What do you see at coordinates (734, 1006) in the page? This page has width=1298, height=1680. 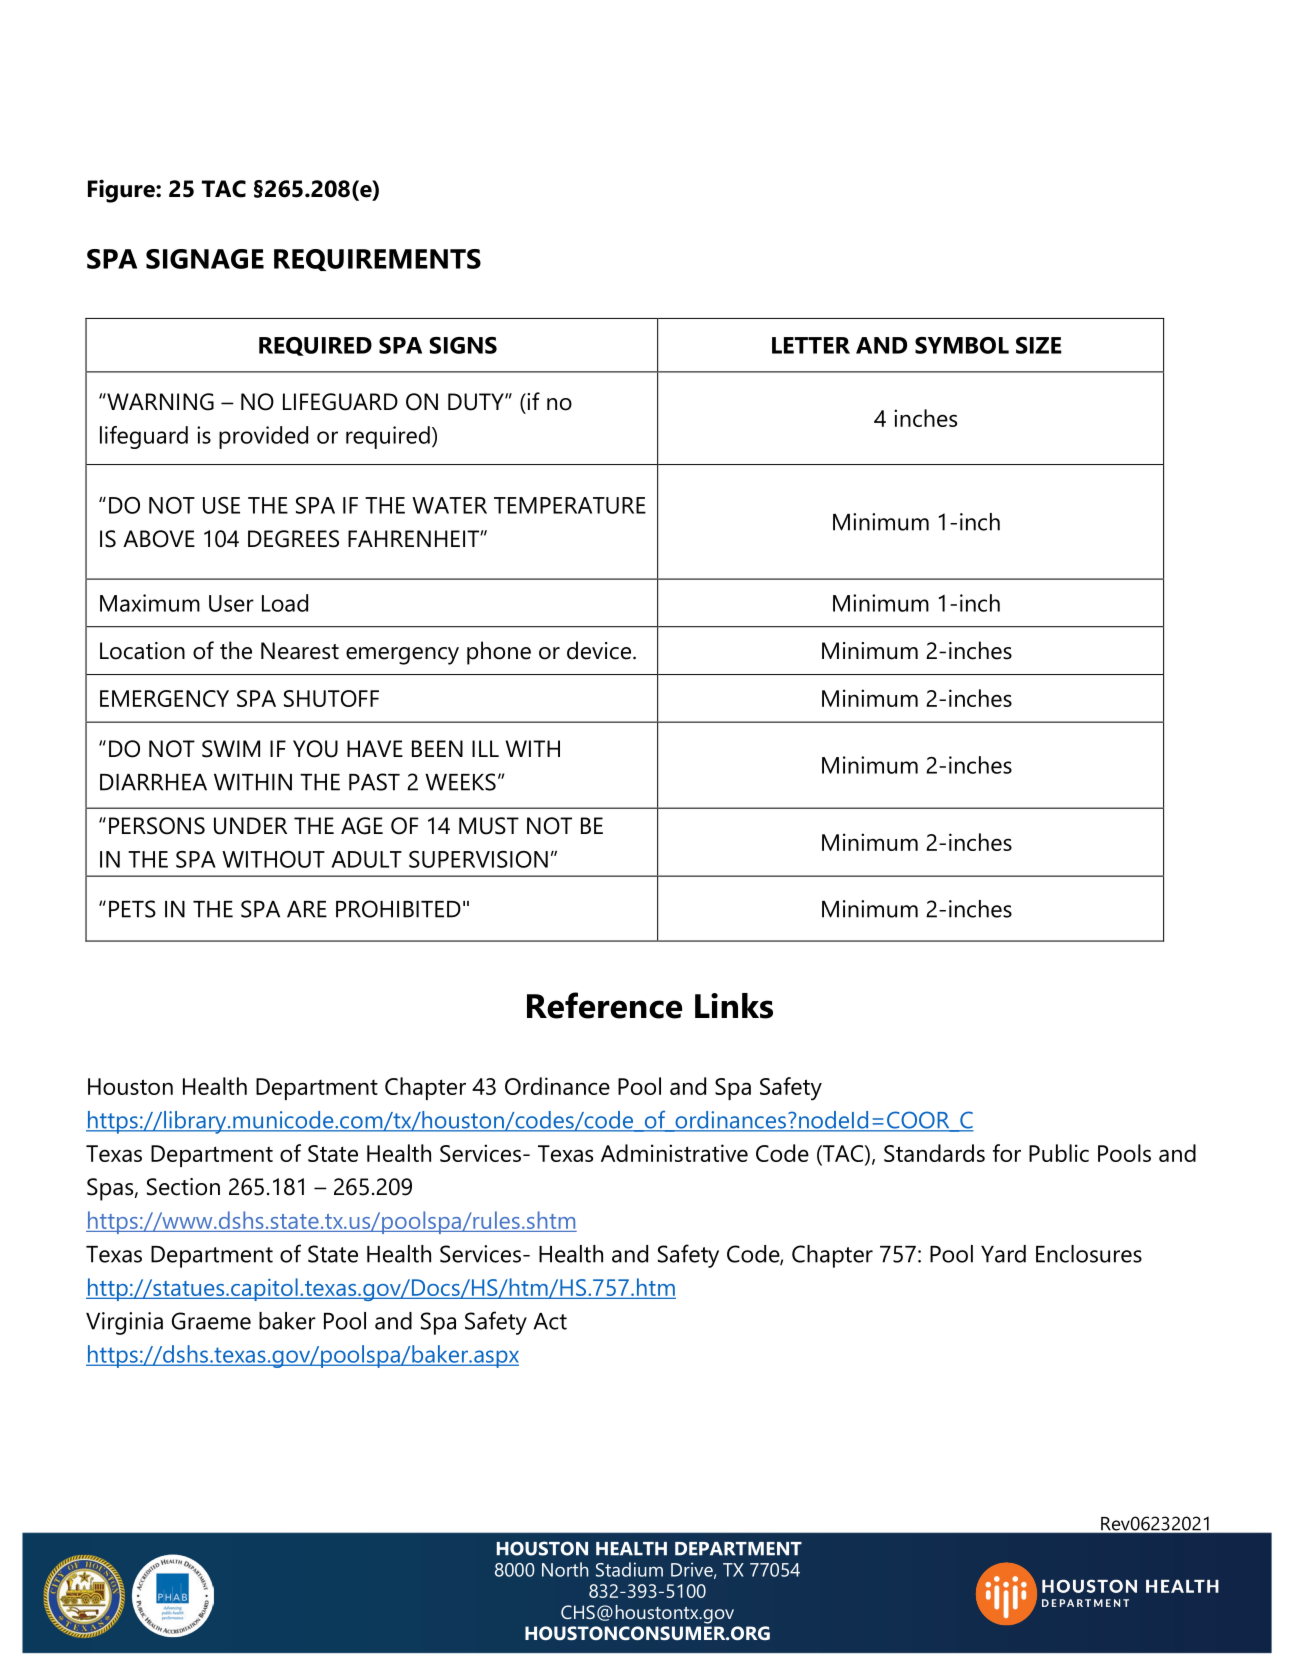 I see `Links` at bounding box center [734, 1006].
